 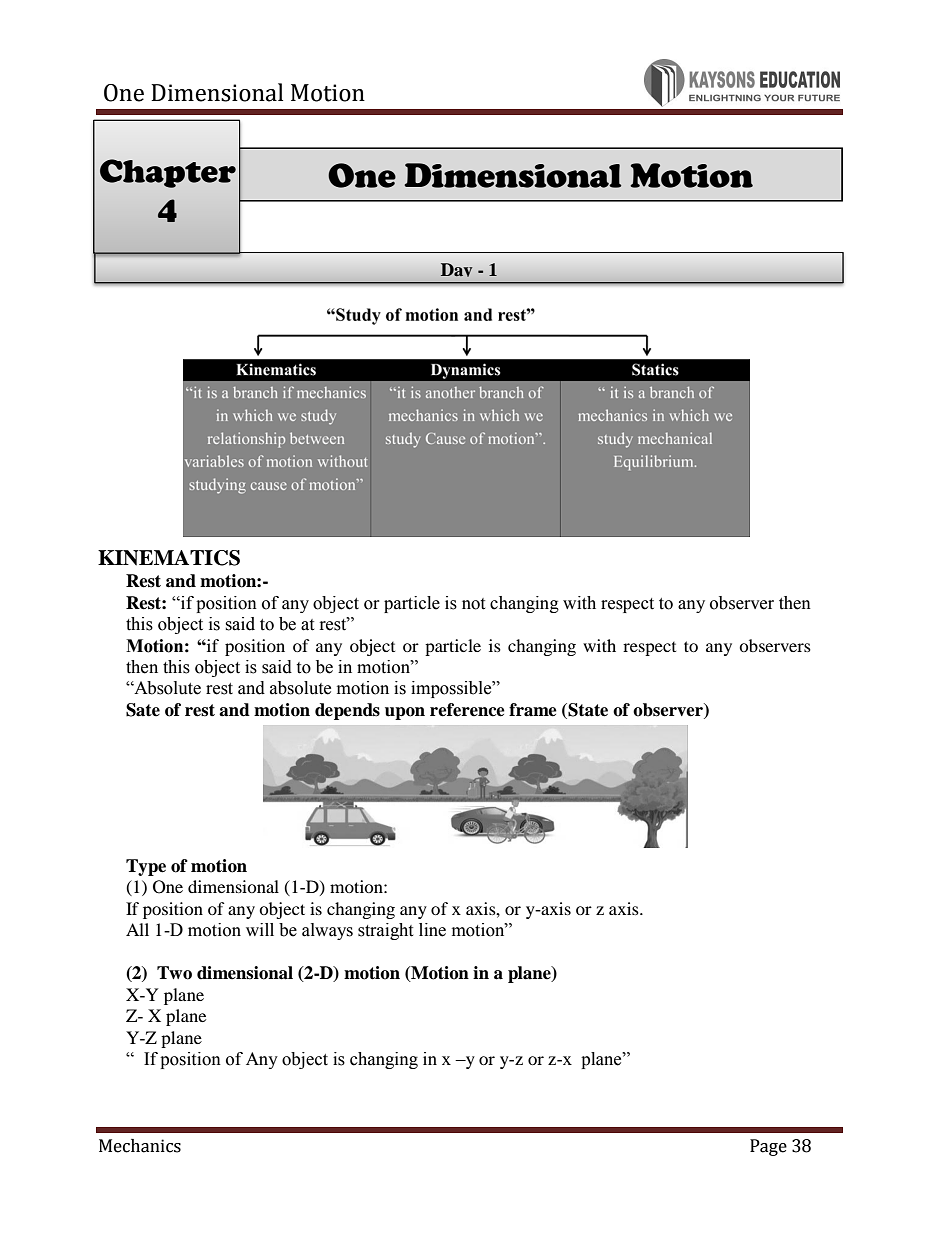 I want to click on frame, so click(x=533, y=710).
